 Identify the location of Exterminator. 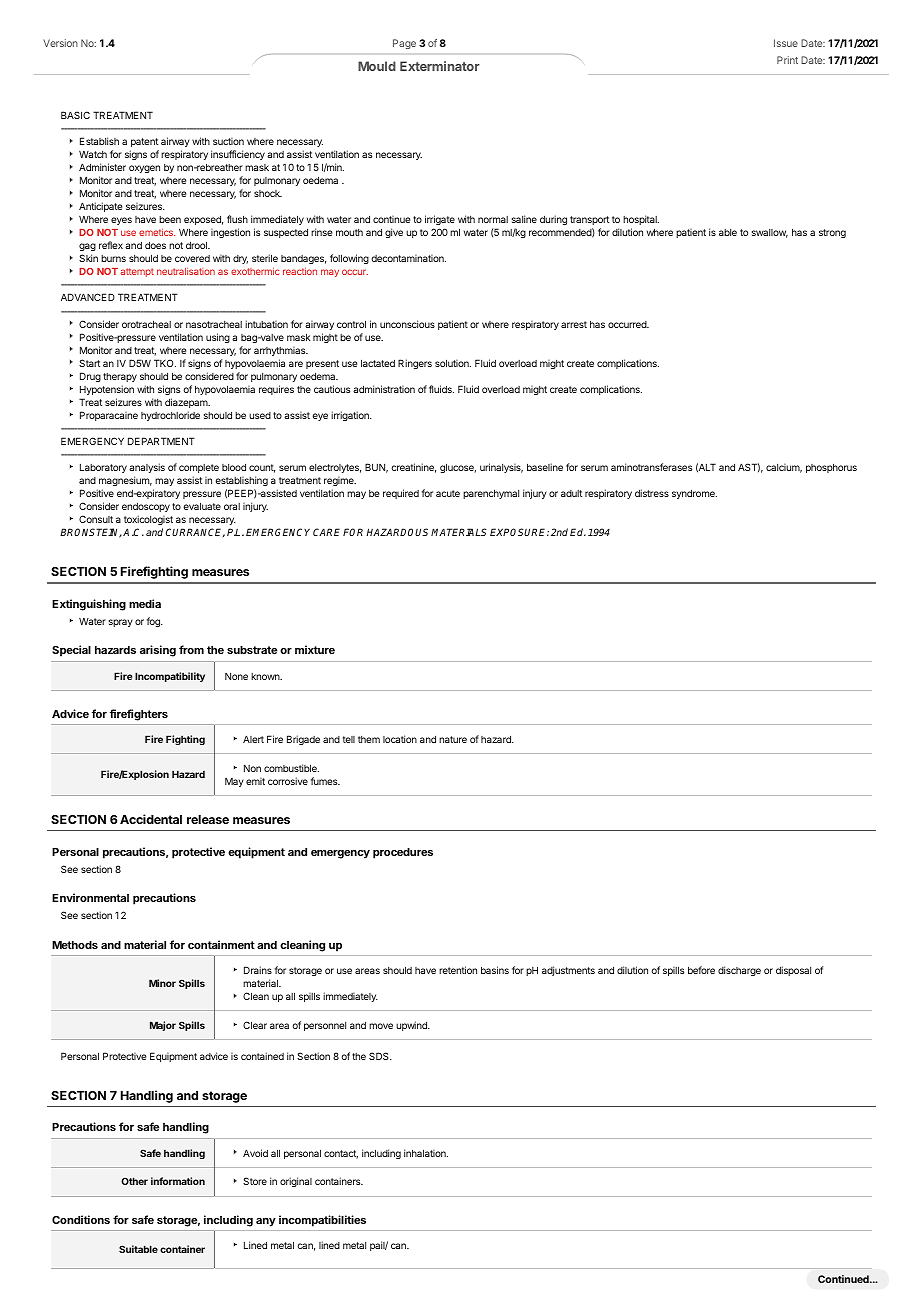
(440, 66).
